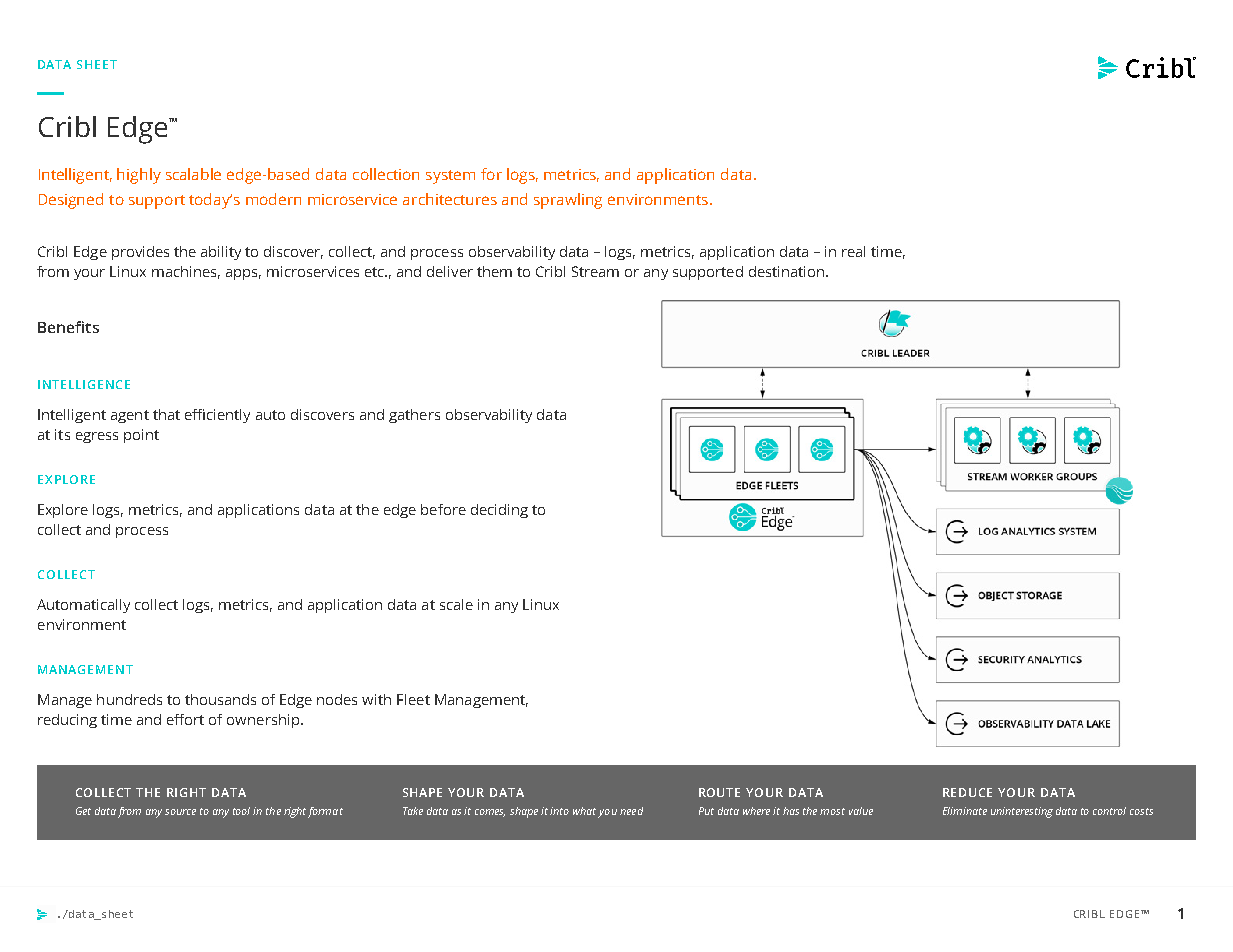 Image resolution: width=1233 pixels, height=952 pixels. What do you see at coordinates (853, 251) in the screenshot?
I see `real` at bounding box center [853, 251].
